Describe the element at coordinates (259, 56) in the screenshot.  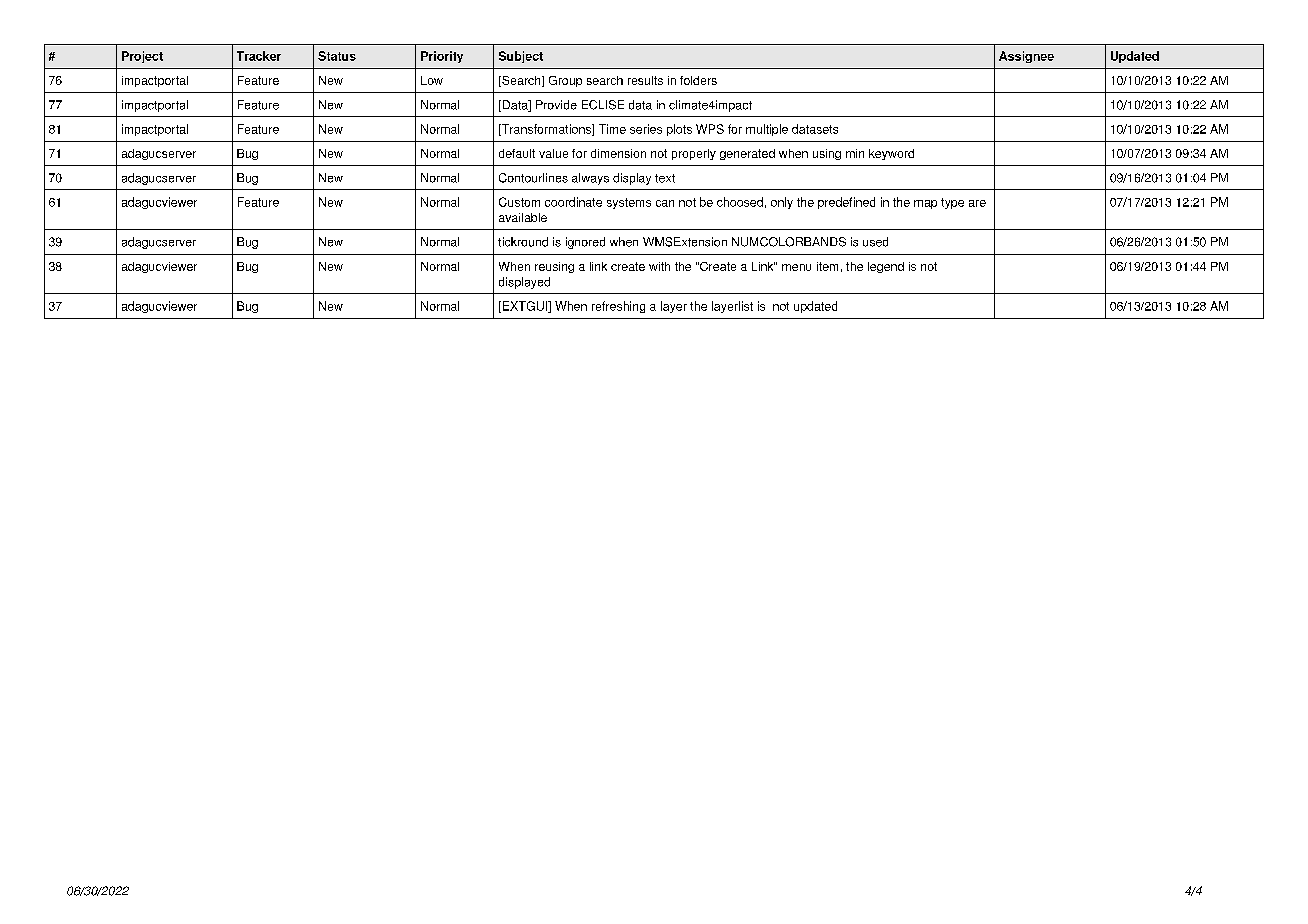
I see `Tracker` at that location.
